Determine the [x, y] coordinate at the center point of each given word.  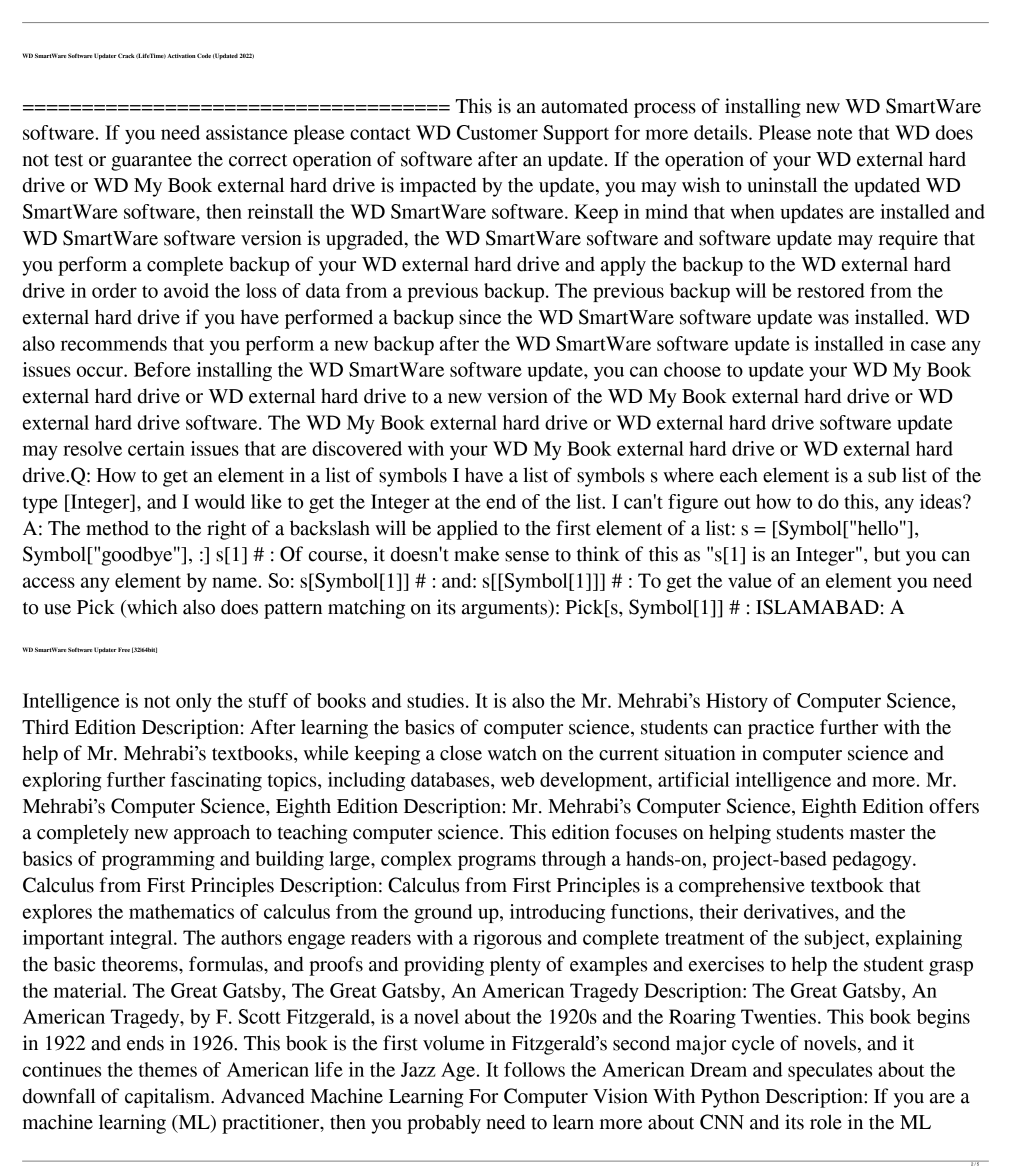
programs [497, 862]
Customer [497, 132]
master [877, 833]
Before [162, 369]
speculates [830, 1071]
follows [534, 1069]
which [151, 608]
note [835, 133]
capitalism [168, 1098]
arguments [505, 609]
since [480, 317]
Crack [126, 55]
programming [158, 860]
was [833, 319]
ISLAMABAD [817, 607]
